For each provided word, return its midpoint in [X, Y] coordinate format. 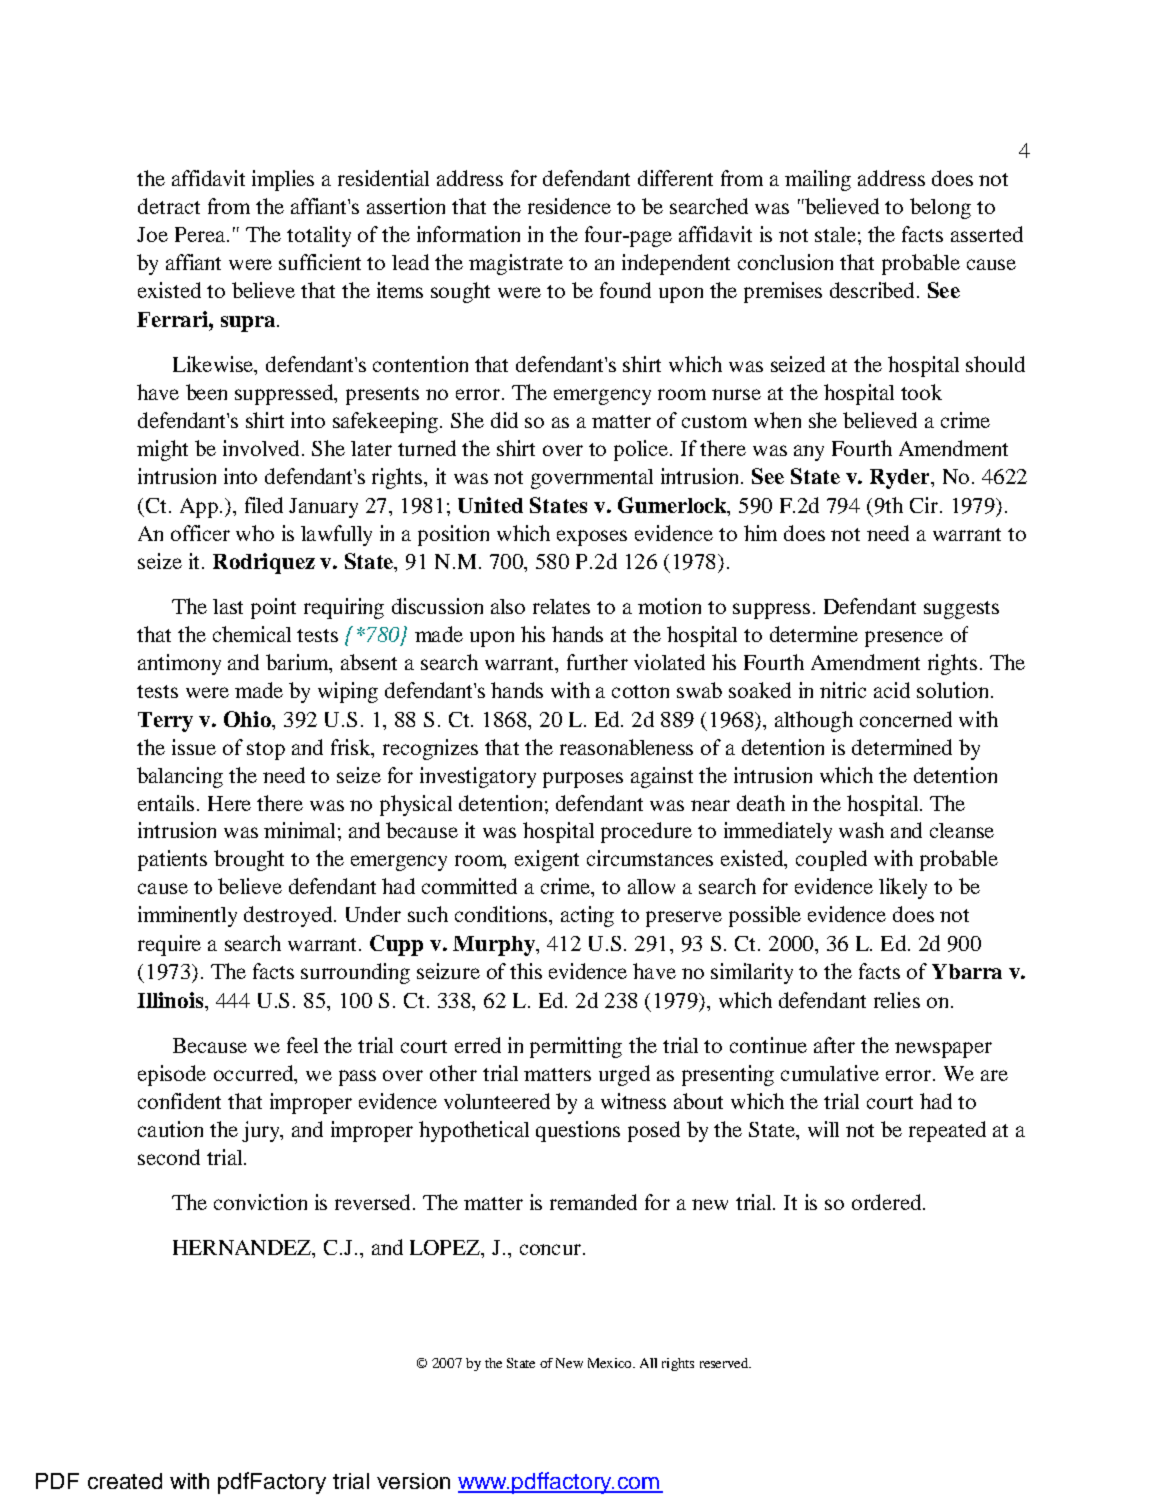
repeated [947, 1131]
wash [861, 830]
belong [940, 208]
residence [569, 206]
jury [262, 1131]
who [255, 533]
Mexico [611, 1363]
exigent [547, 860]
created [125, 1481]
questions [578, 1131]
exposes [592, 538]
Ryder [901, 479]
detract [169, 206]
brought [249, 860]
